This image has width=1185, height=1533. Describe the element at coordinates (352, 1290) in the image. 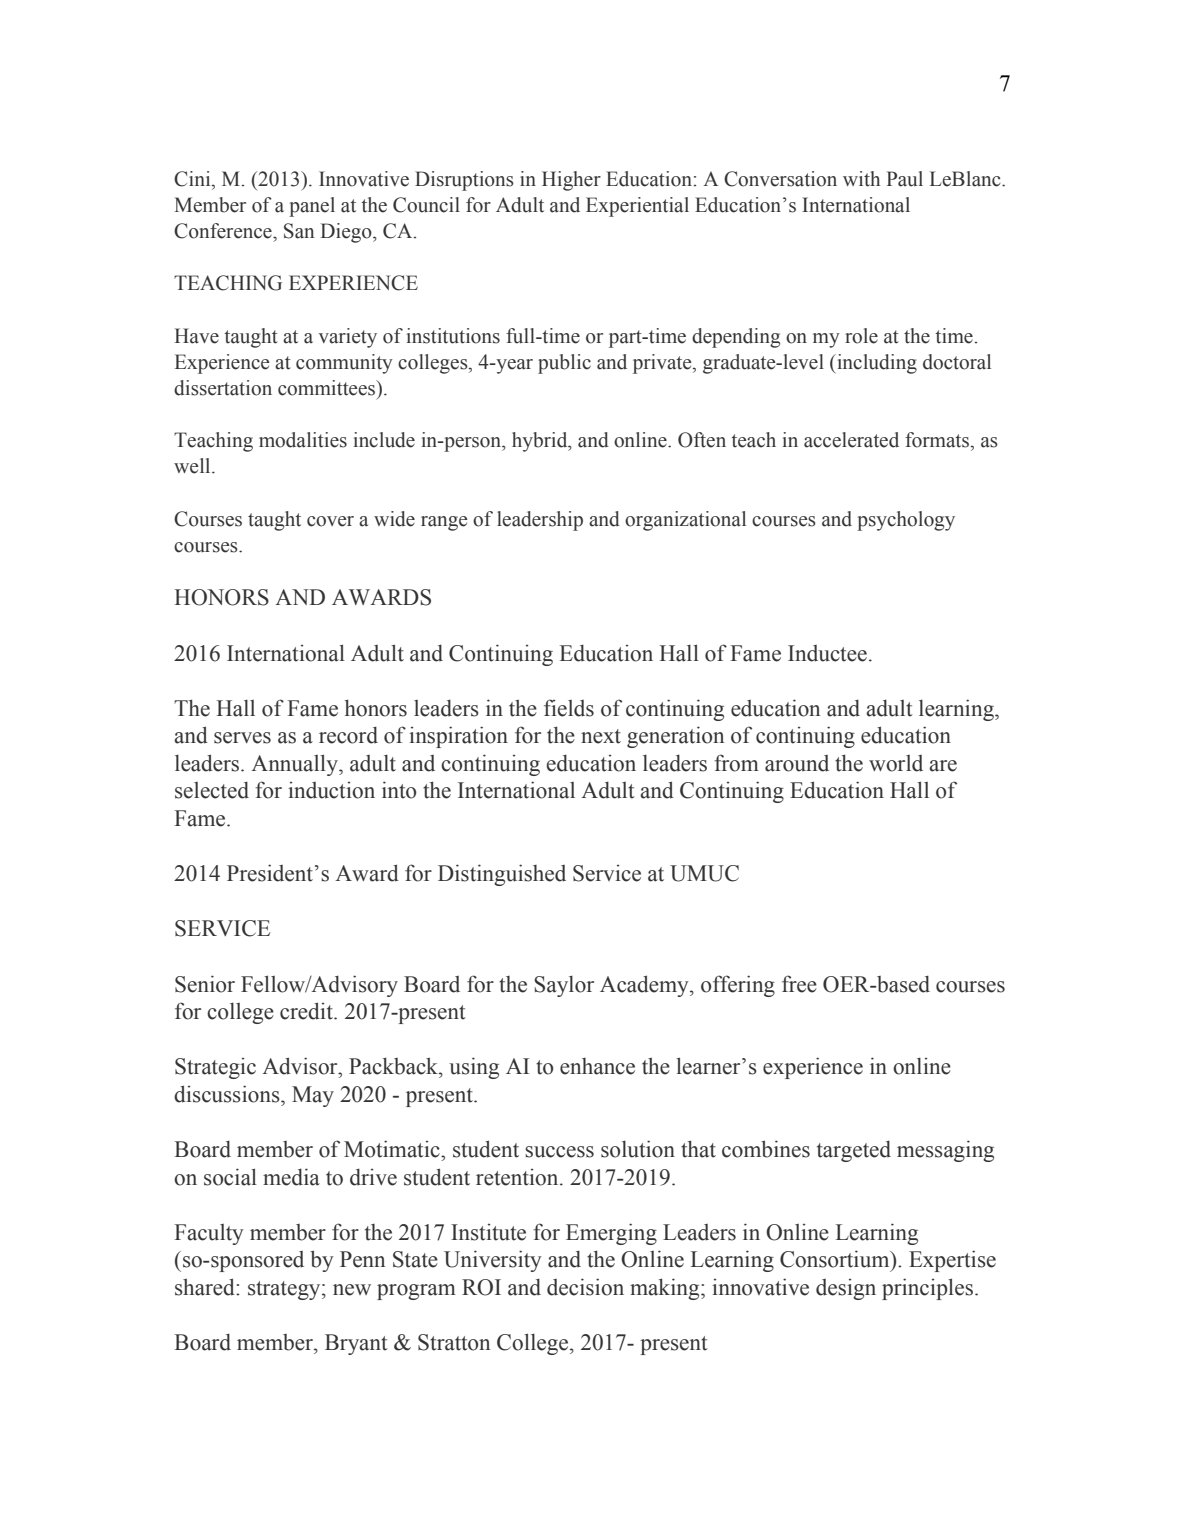

I see `new` at that location.
